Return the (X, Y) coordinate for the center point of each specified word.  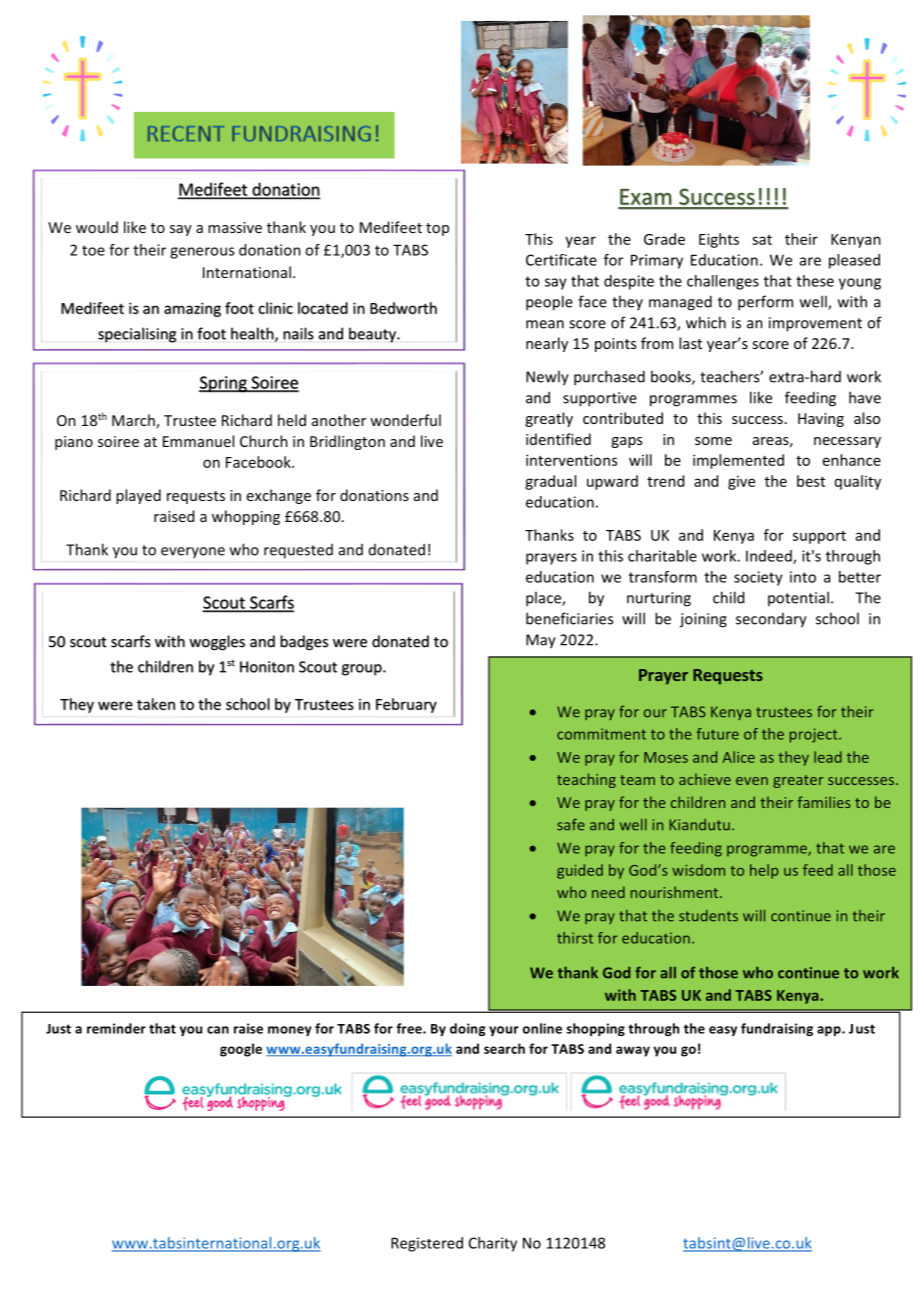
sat (762, 240)
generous (202, 253)
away (633, 1051)
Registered (427, 1244)
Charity (493, 1244)
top (437, 229)
